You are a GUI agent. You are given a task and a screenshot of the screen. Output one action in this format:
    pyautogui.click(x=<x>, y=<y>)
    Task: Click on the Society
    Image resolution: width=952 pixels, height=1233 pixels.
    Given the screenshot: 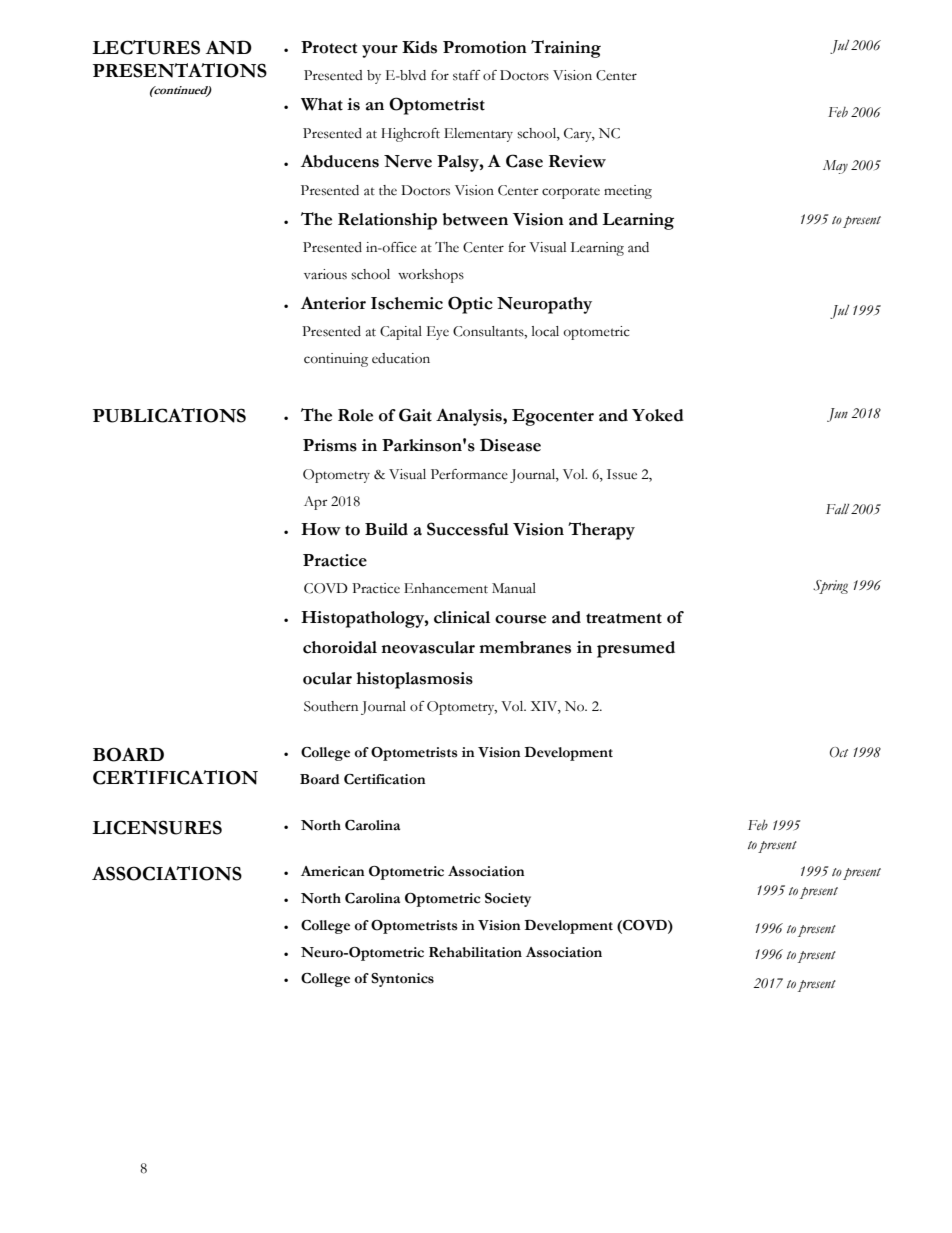 What is the action you would take?
    pyautogui.click(x=508, y=900)
